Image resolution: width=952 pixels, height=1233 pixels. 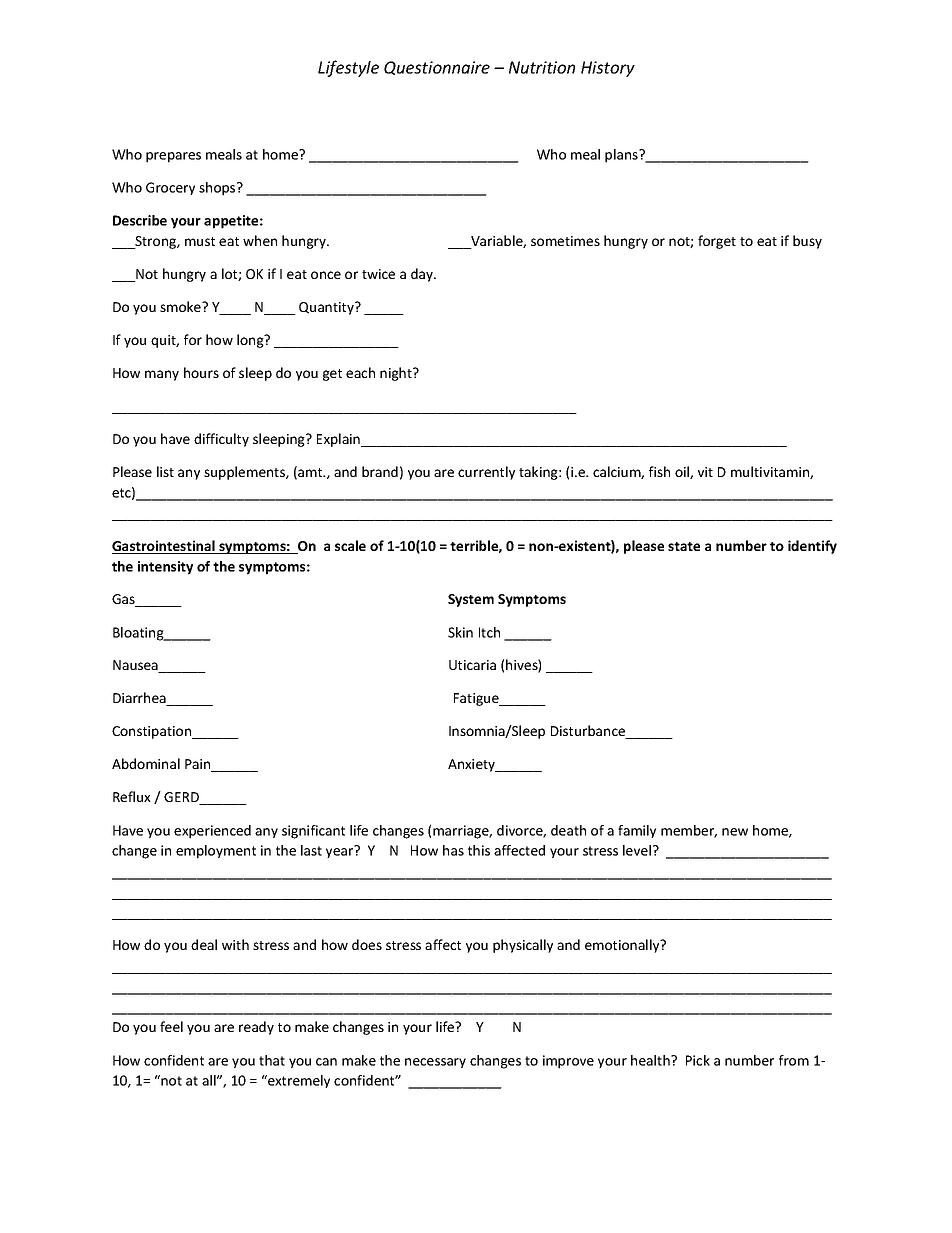 I want to click on ready, so click(x=256, y=1028).
